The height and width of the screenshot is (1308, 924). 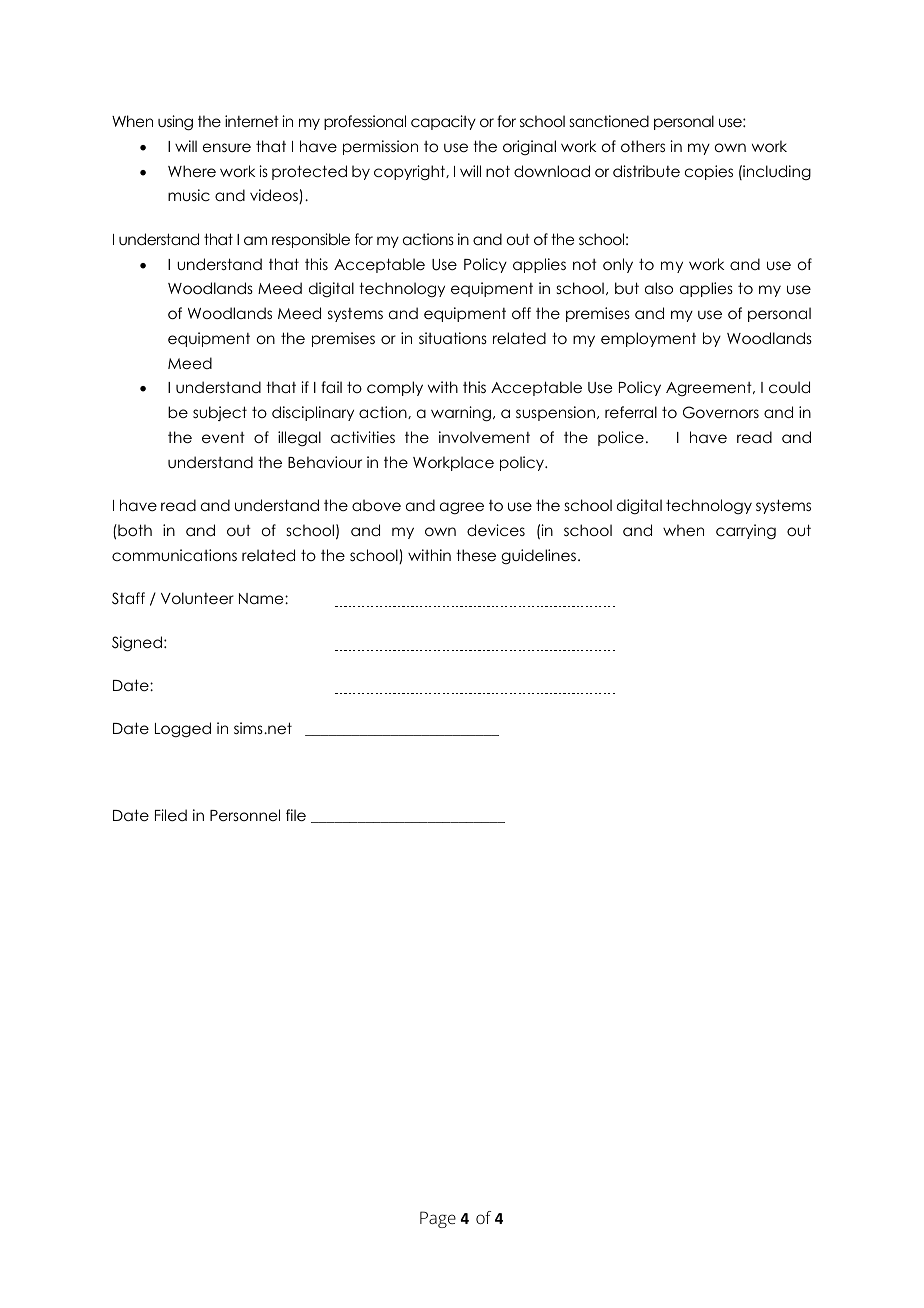 I want to click on devices, so click(x=496, y=530).
